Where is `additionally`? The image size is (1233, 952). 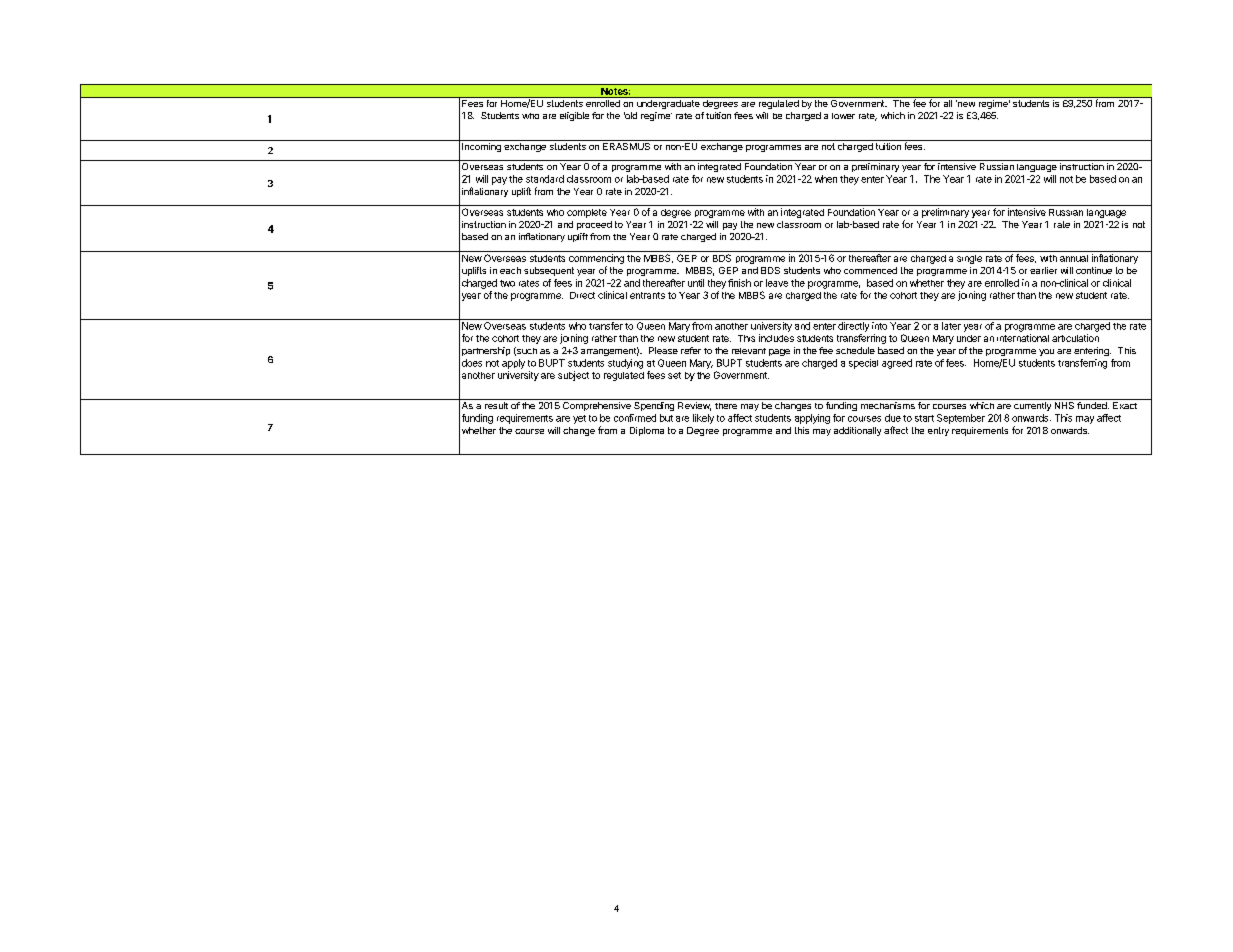
additionally is located at coordinates (857, 431).
